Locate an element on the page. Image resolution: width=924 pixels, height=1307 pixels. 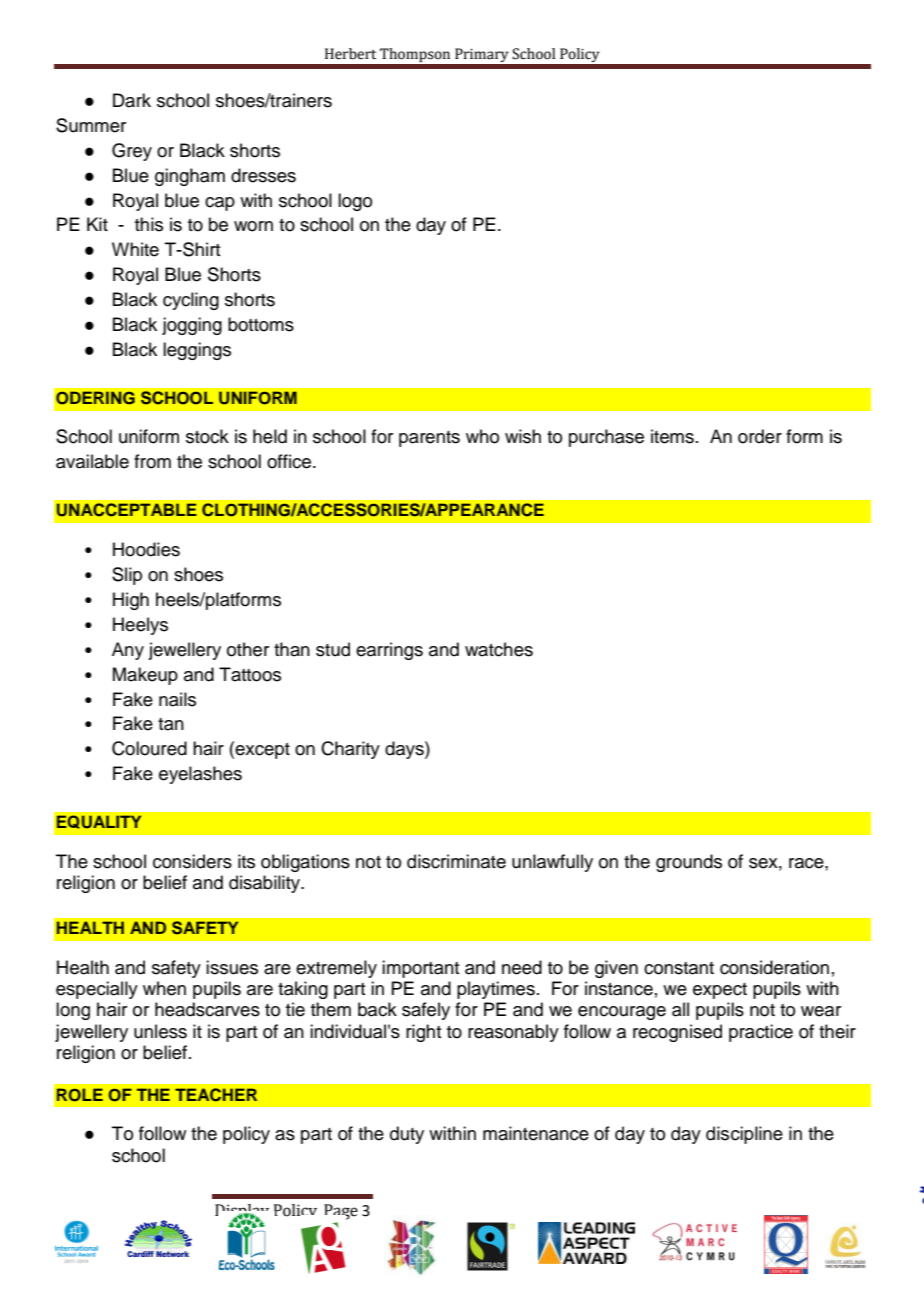
Herbert is located at coordinates (350, 54).
